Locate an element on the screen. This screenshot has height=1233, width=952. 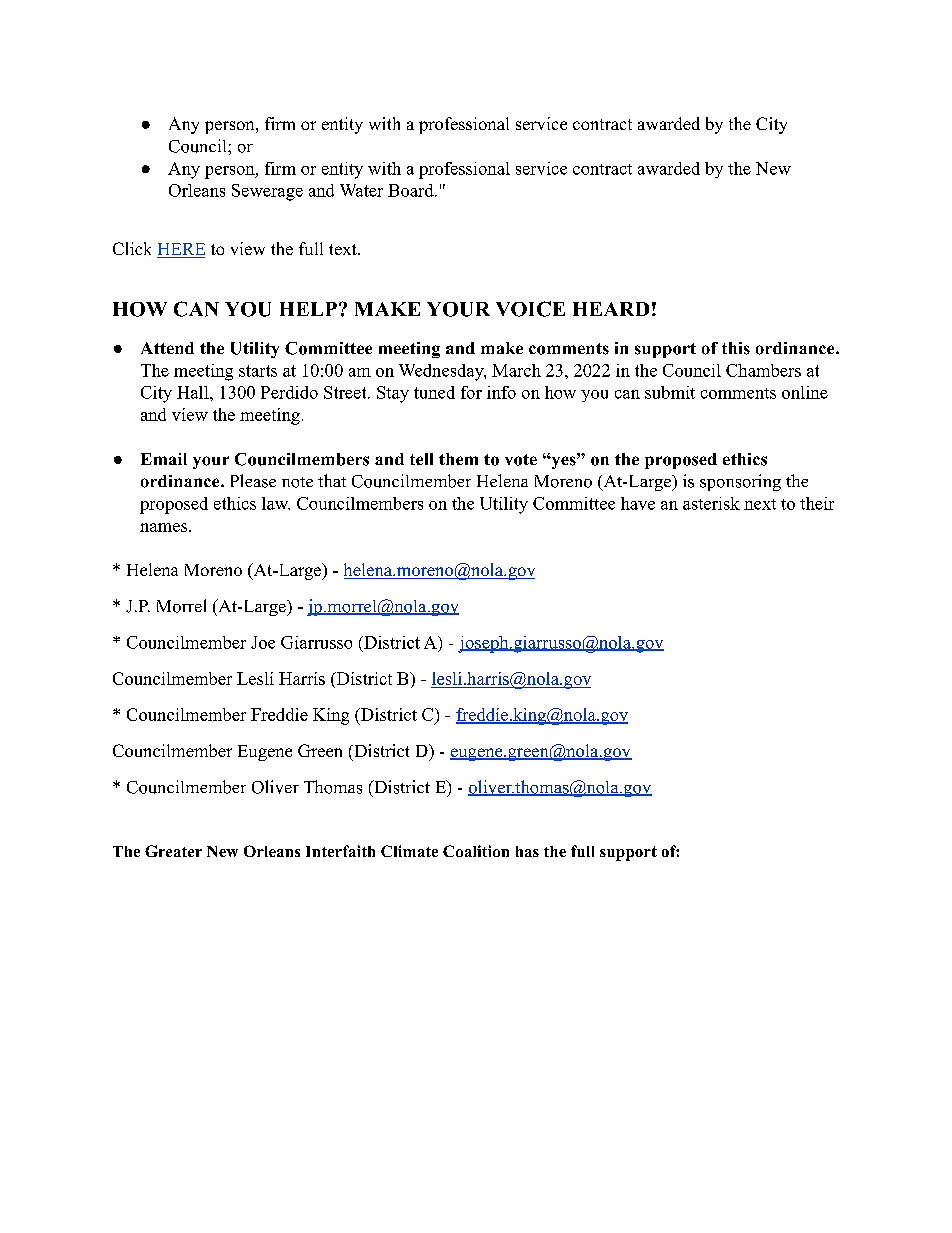
Board is located at coordinates (412, 190).
